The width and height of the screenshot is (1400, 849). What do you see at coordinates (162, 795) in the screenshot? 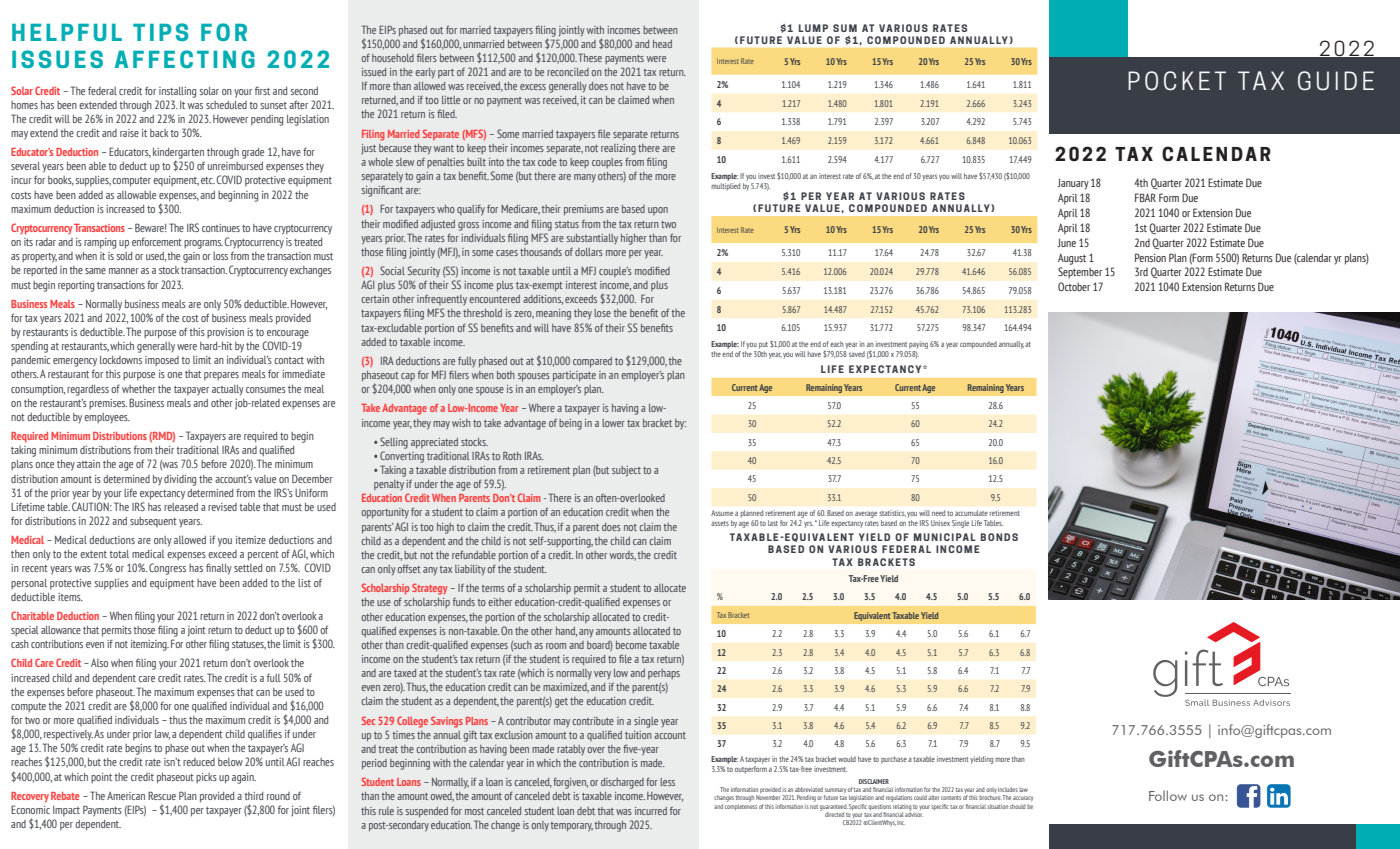
I see `Rescue` at bounding box center [162, 795].
